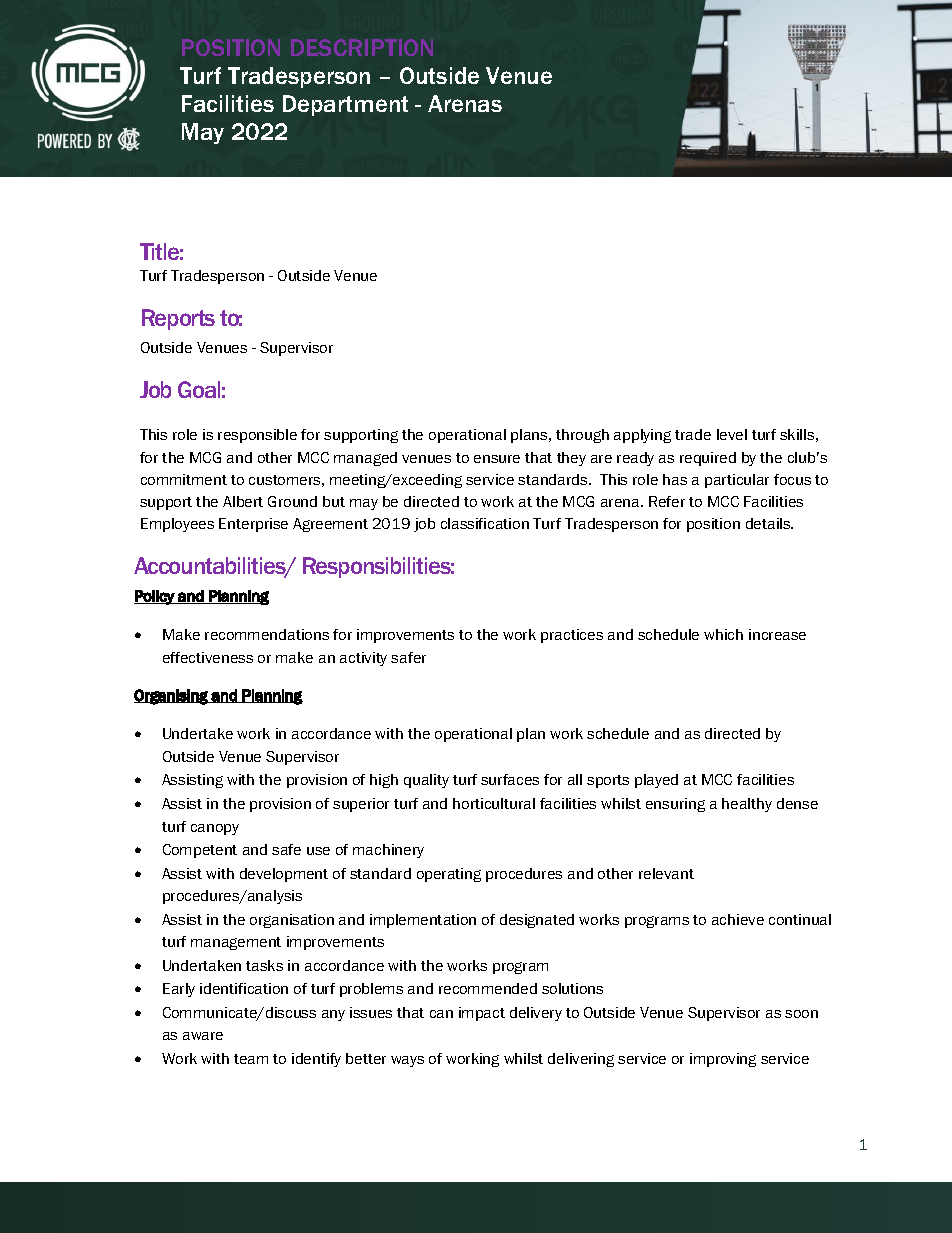 The image size is (952, 1233). What do you see at coordinates (257, 436) in the document?
I see `responsible` at bounding box center [257, 436].
